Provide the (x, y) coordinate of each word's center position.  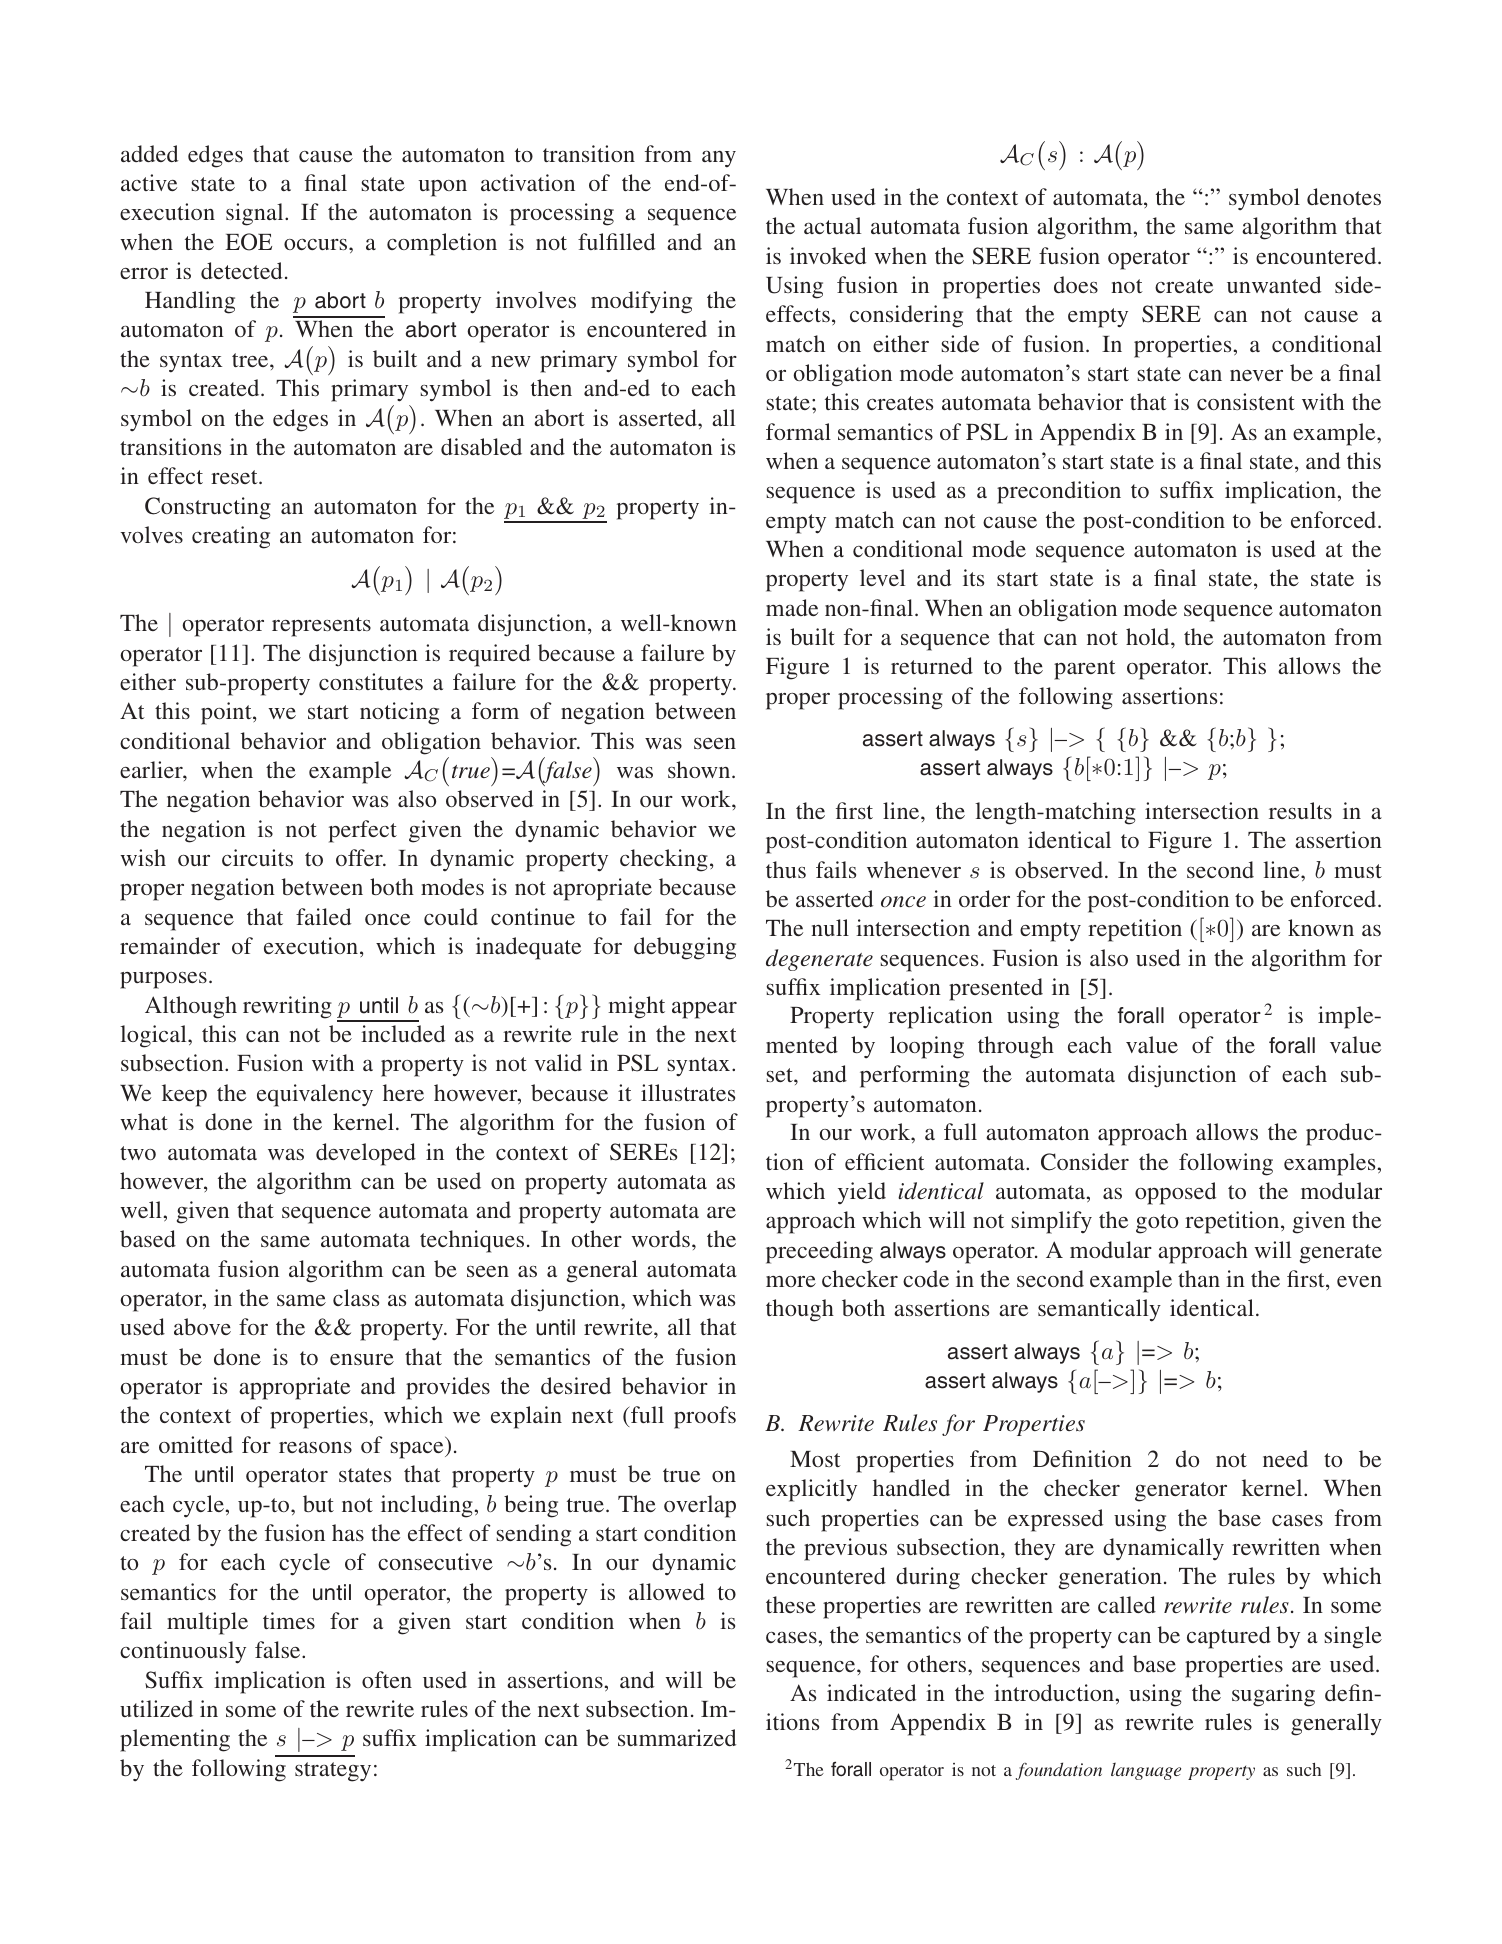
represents (321, 627)
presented (996, 989)
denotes (1344, 196)
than (1199, 1278)
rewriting (287, 1007)
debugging (685, 948)
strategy (333, 1772)
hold (1149, 636)
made (792, 607)
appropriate (294, 1388)
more (791, 1281)
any (719, 159)
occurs (317, 244)
